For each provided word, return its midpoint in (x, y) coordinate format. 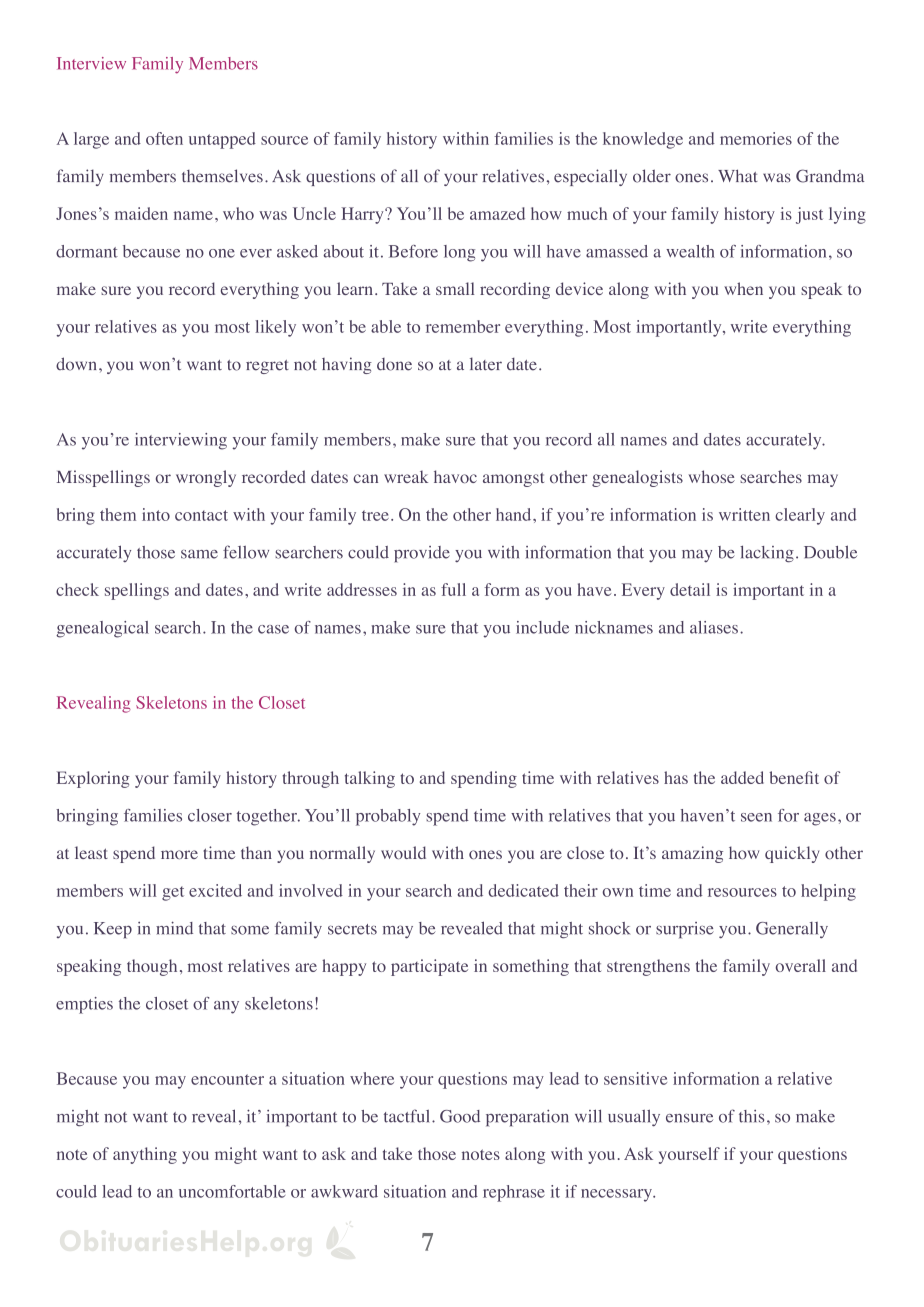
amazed (497, 213)
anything (145, 1155)
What (738, 175)
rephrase (514, 1193)
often (164, 138)
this (751, 1116)
